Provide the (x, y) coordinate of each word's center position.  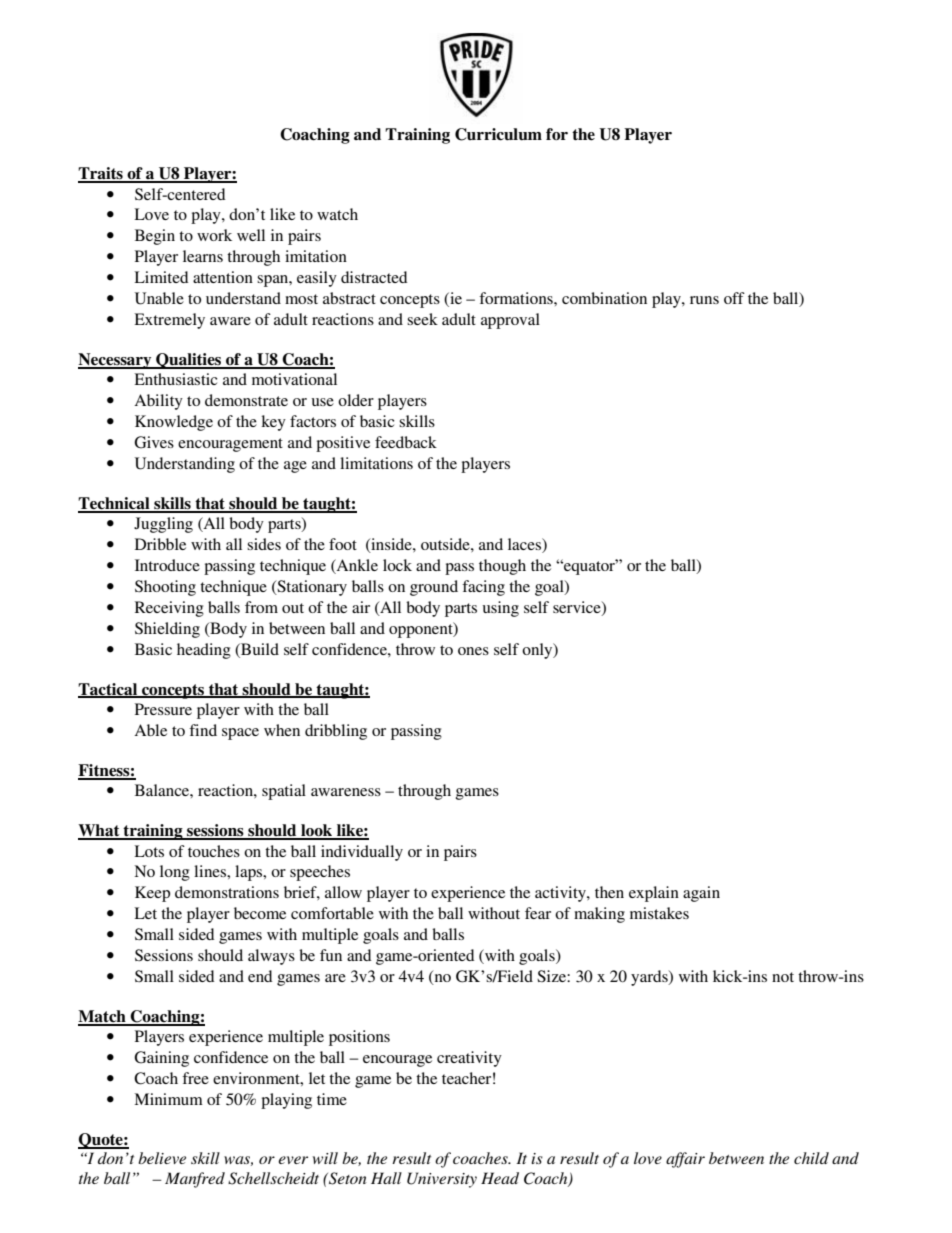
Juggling (163, 525)
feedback (406, 442)
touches (214, 851)
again (701, 894)
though (502, 567)
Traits (101, 174)
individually (362, 853)
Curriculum (498, 134)
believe (162, 1158)
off (734, 298)
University (442, 1180)
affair (685, 1160)
